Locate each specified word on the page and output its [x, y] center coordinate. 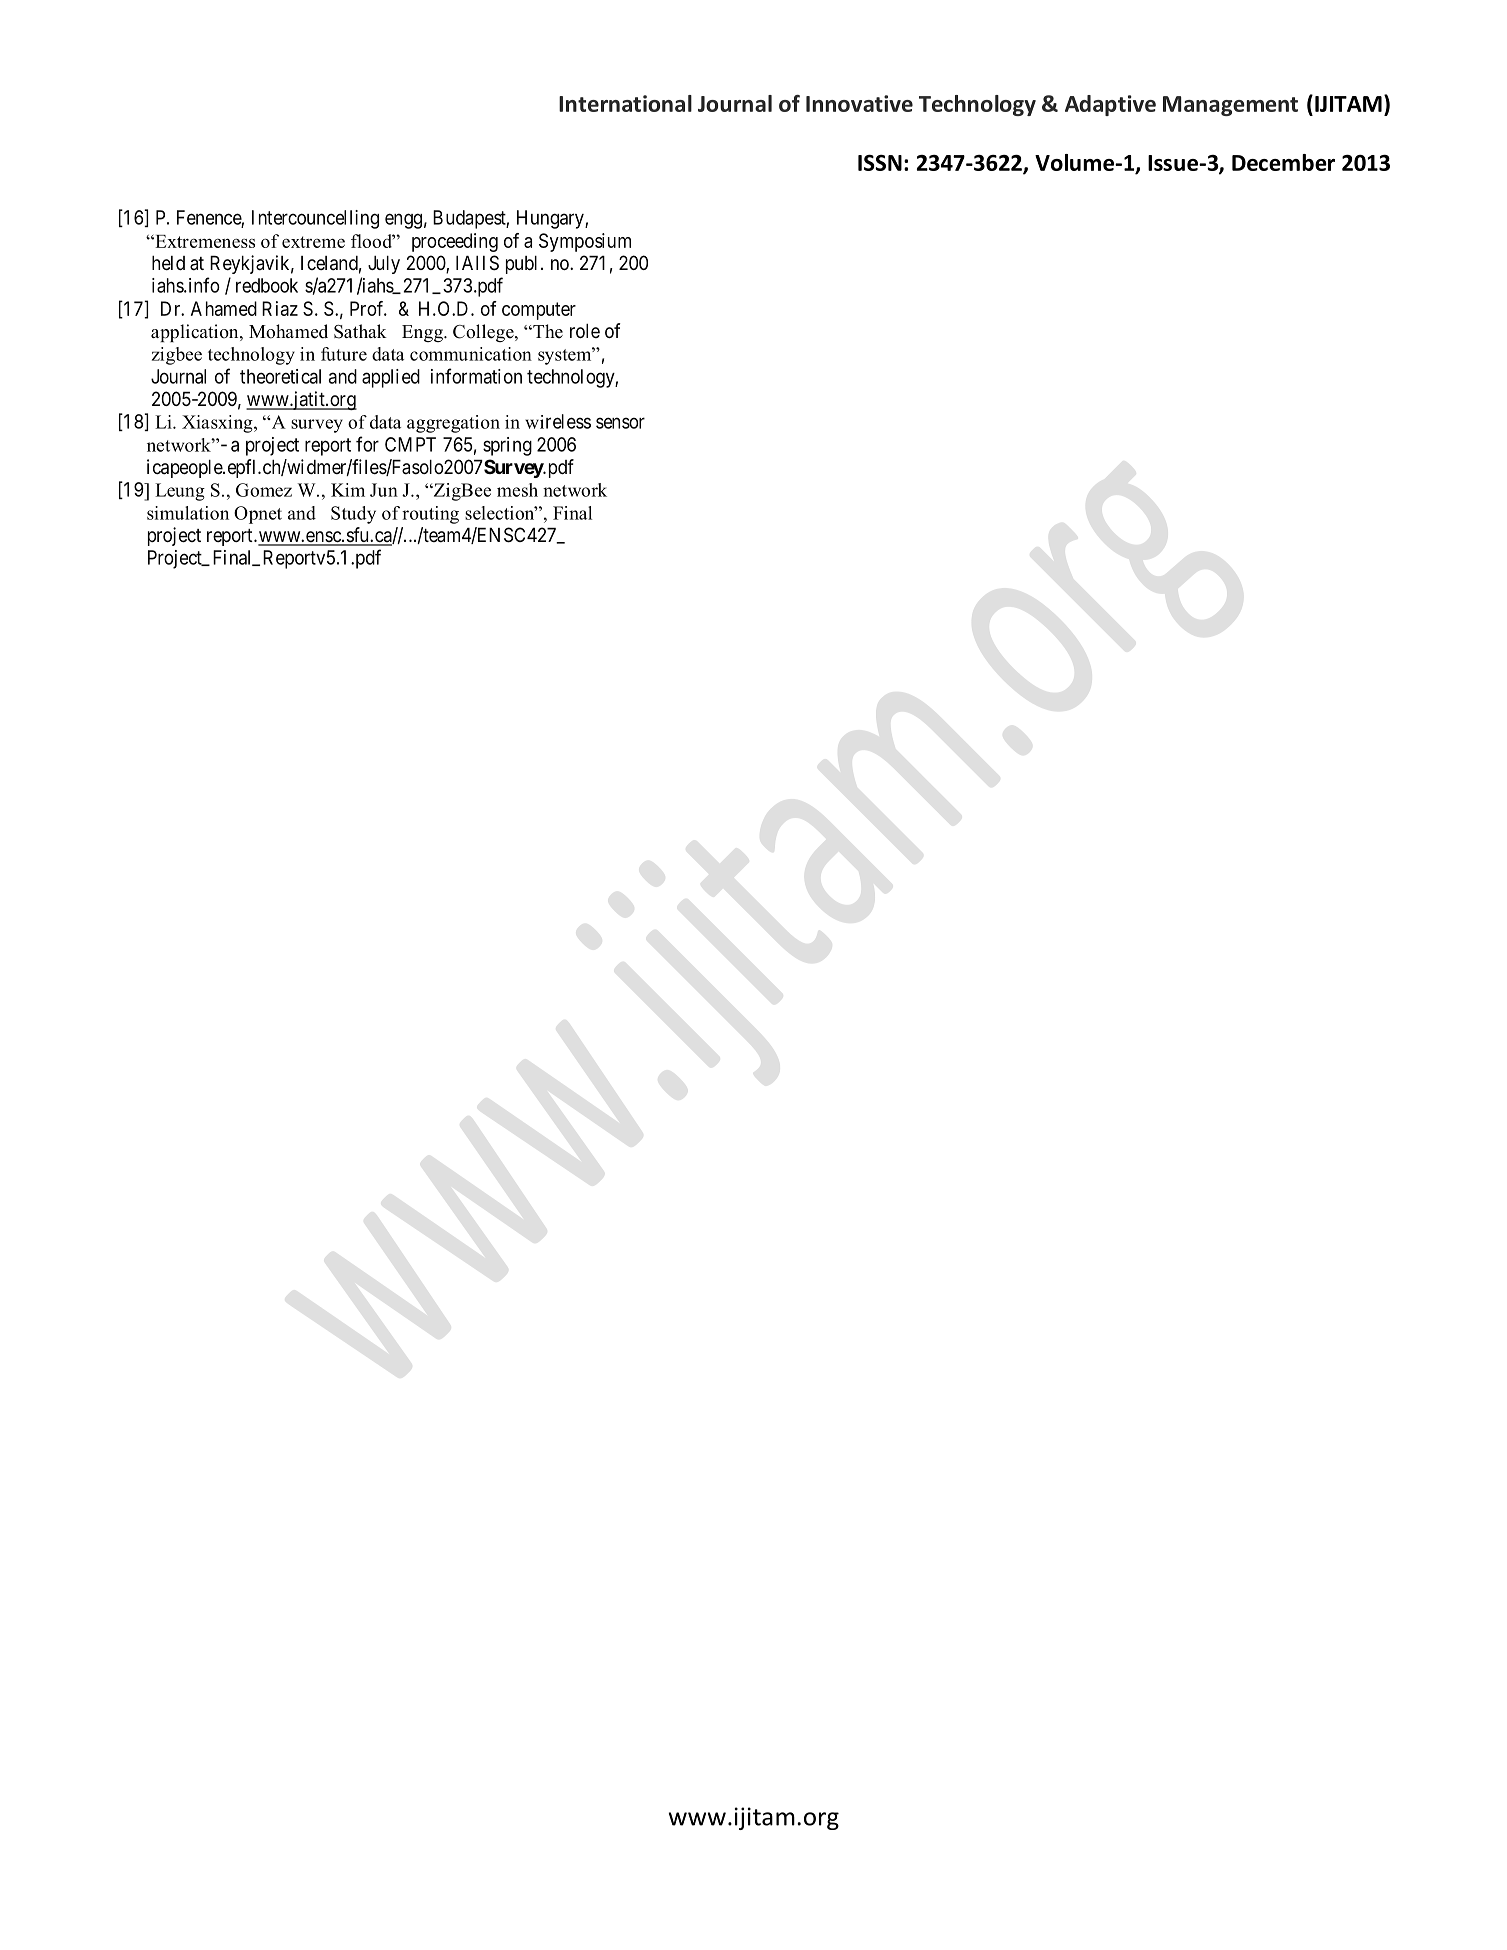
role [585, 331]
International [625, 103]
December [1283, 162]
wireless [558, 421]
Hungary [551, 219]
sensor [620, 423]
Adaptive [1110, 105]
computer [539, 311]
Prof [368, 308]
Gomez [264, 490]
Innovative [859, 103]
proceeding [455, 242]
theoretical [280, 376]
